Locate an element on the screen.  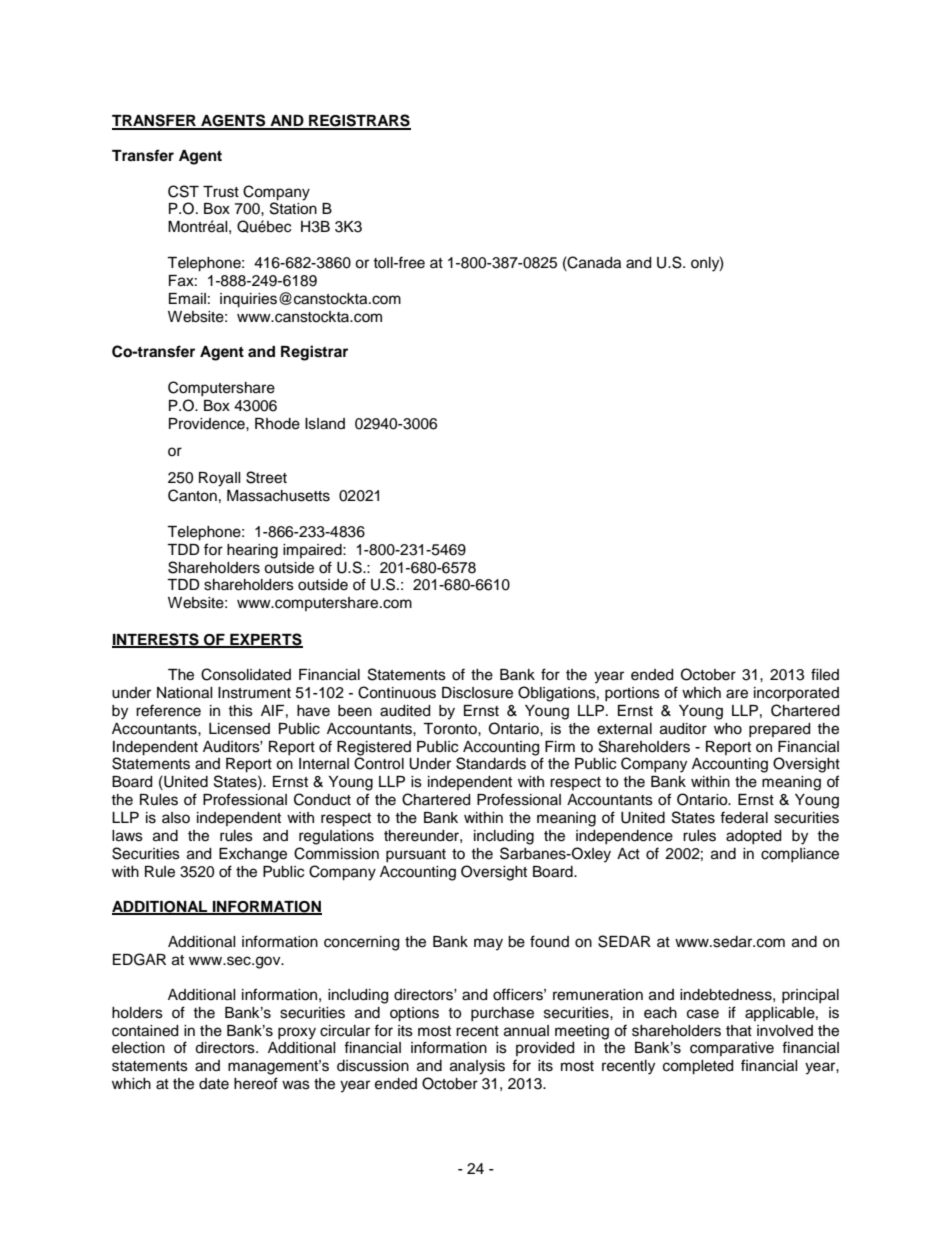
adopted is located at coordinates (753, 837).
